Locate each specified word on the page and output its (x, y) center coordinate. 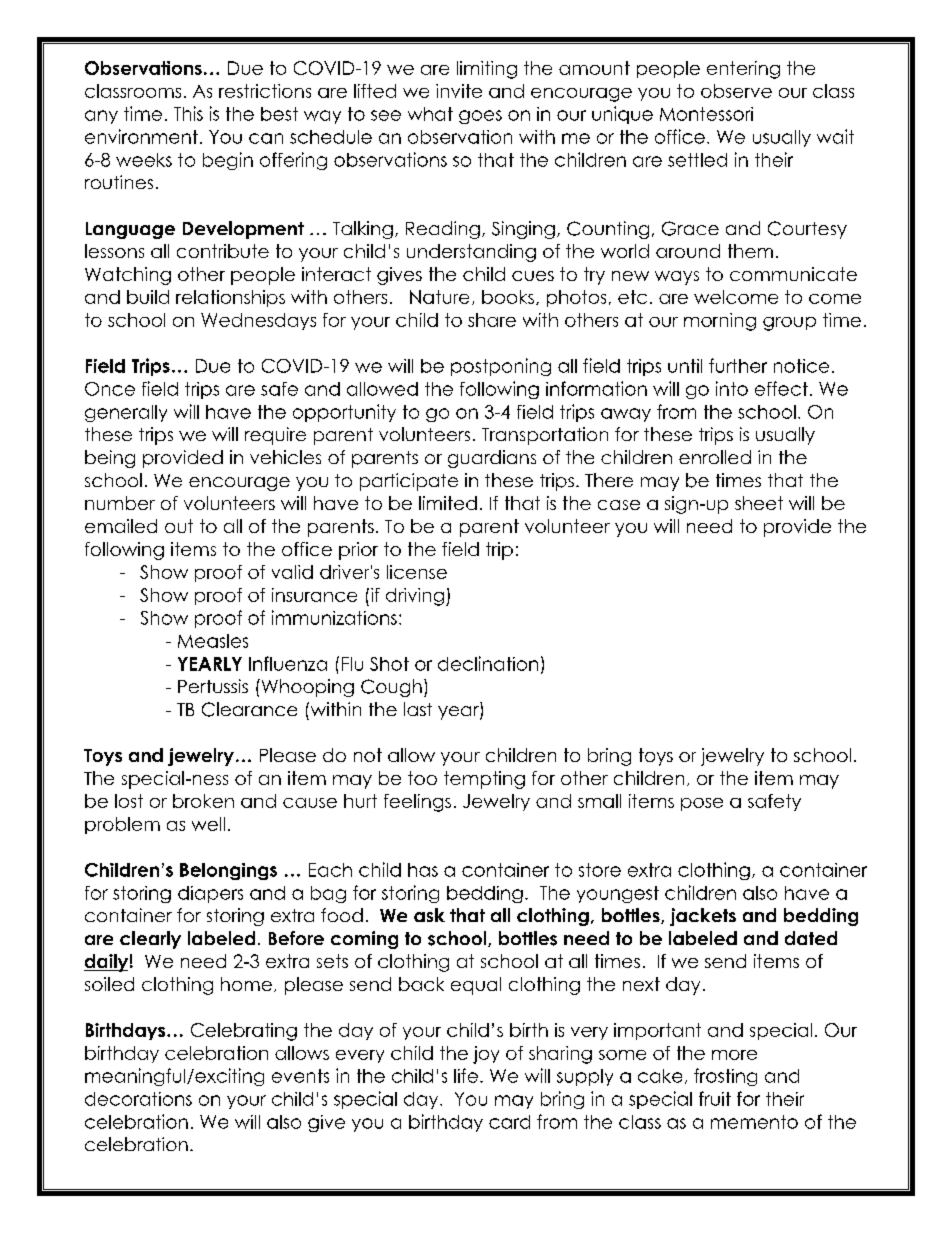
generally (126, 413)
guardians (492, 459)
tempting (484, 780)
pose (702, 804)
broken (203, 801)
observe (736, 91)
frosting (725, 1077)
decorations (138, 1099)
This (188, 113)
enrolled (715, 457)
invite (459, 91)
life (466, 1075)
